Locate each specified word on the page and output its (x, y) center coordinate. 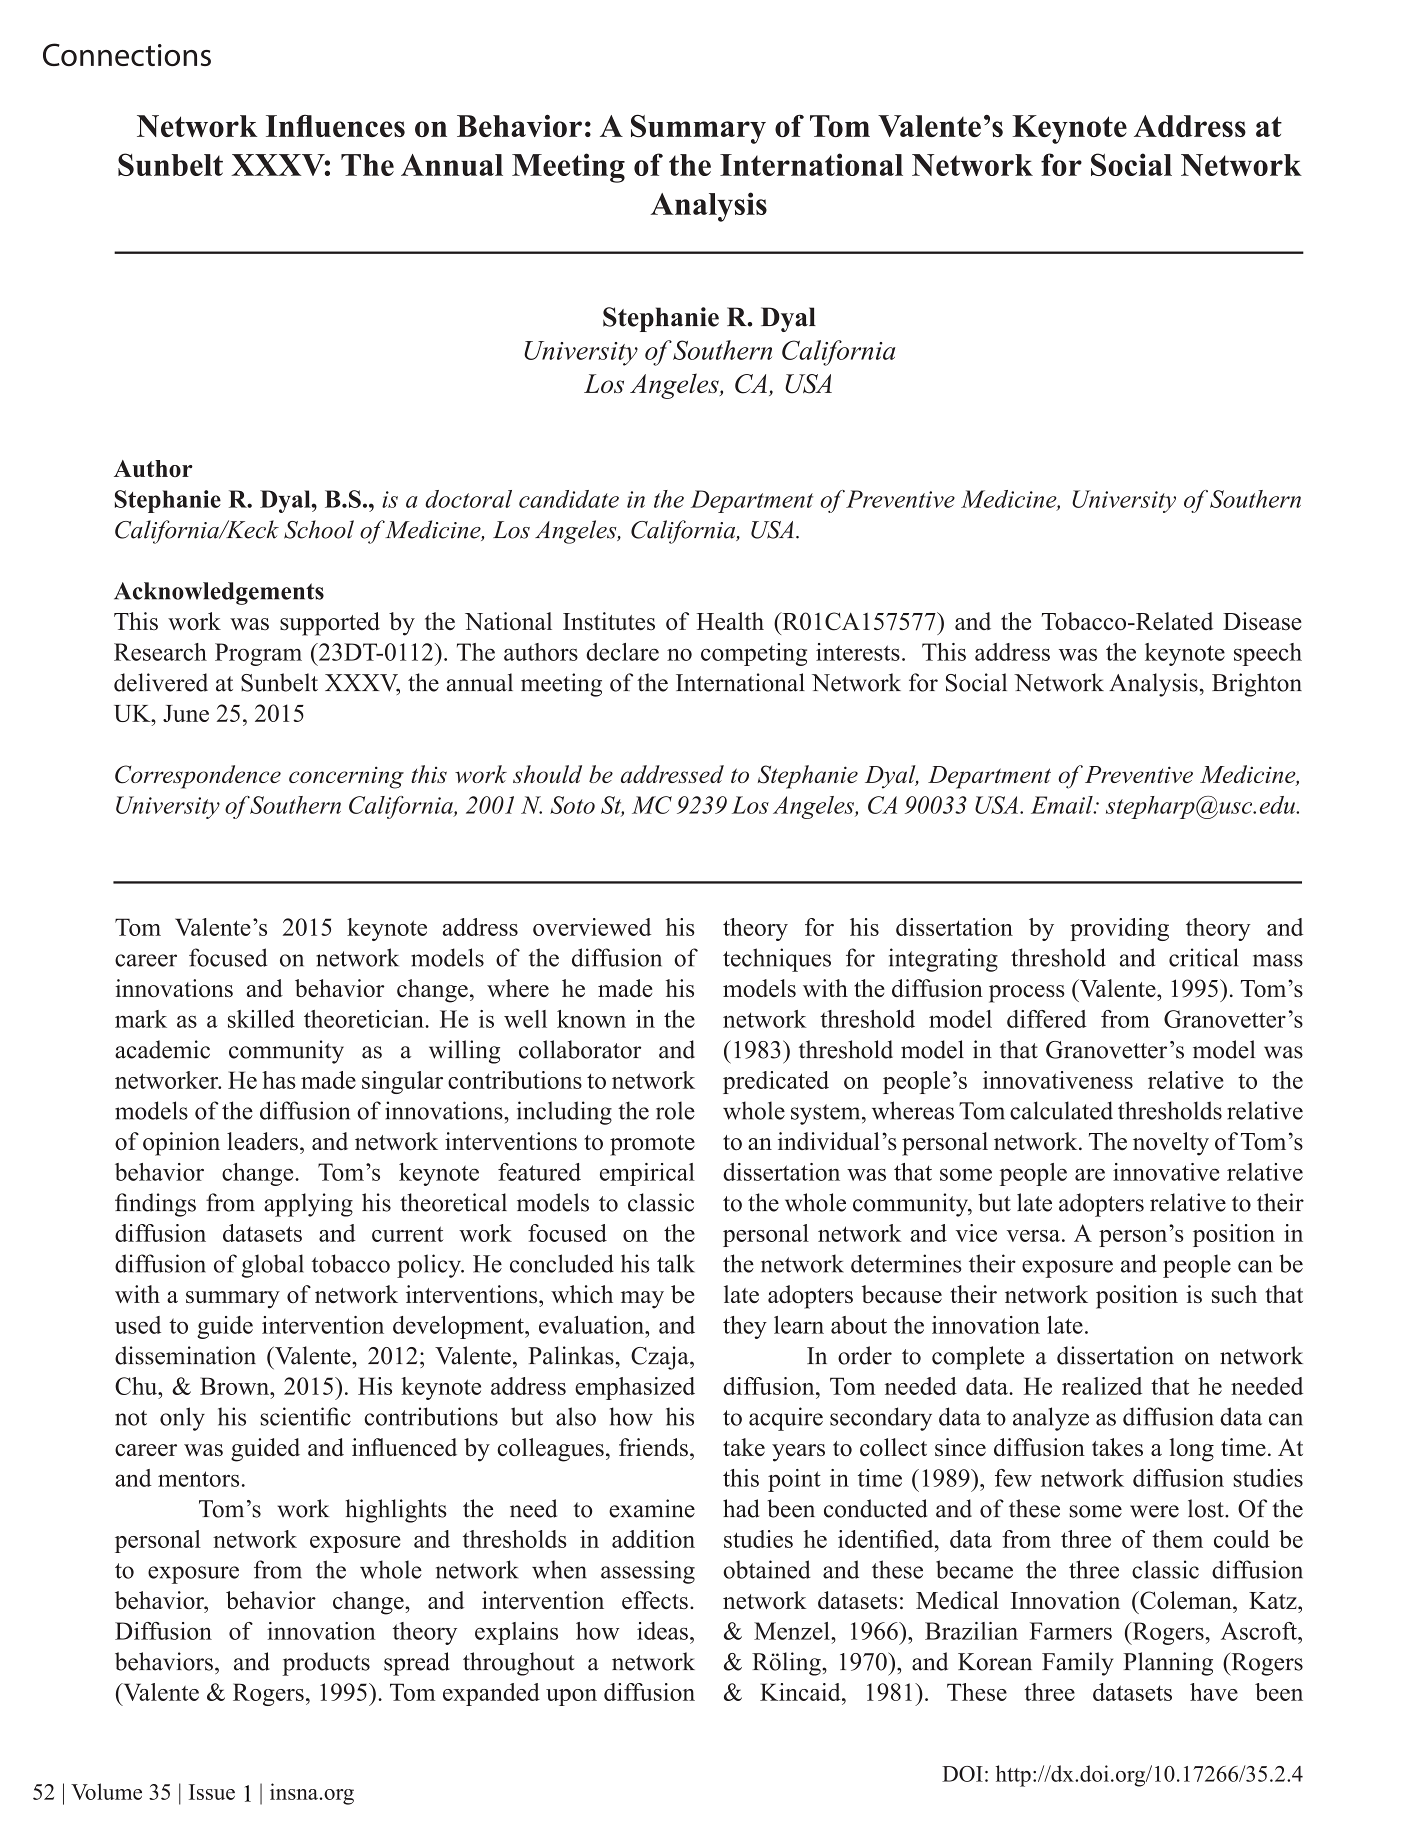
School (319, 529)
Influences (335, 126)
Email (1063, 805)
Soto (572, 805)
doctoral (468, 499)
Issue (212, 1792)
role (675, 1110)
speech (1268, 654)
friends (653, 1447)
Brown (235, 1386)
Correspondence (198, 777)
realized (1102, 1386)
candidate (569, 499)
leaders (262, 1141)
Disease (1262, 621)
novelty (1171, 1144)
